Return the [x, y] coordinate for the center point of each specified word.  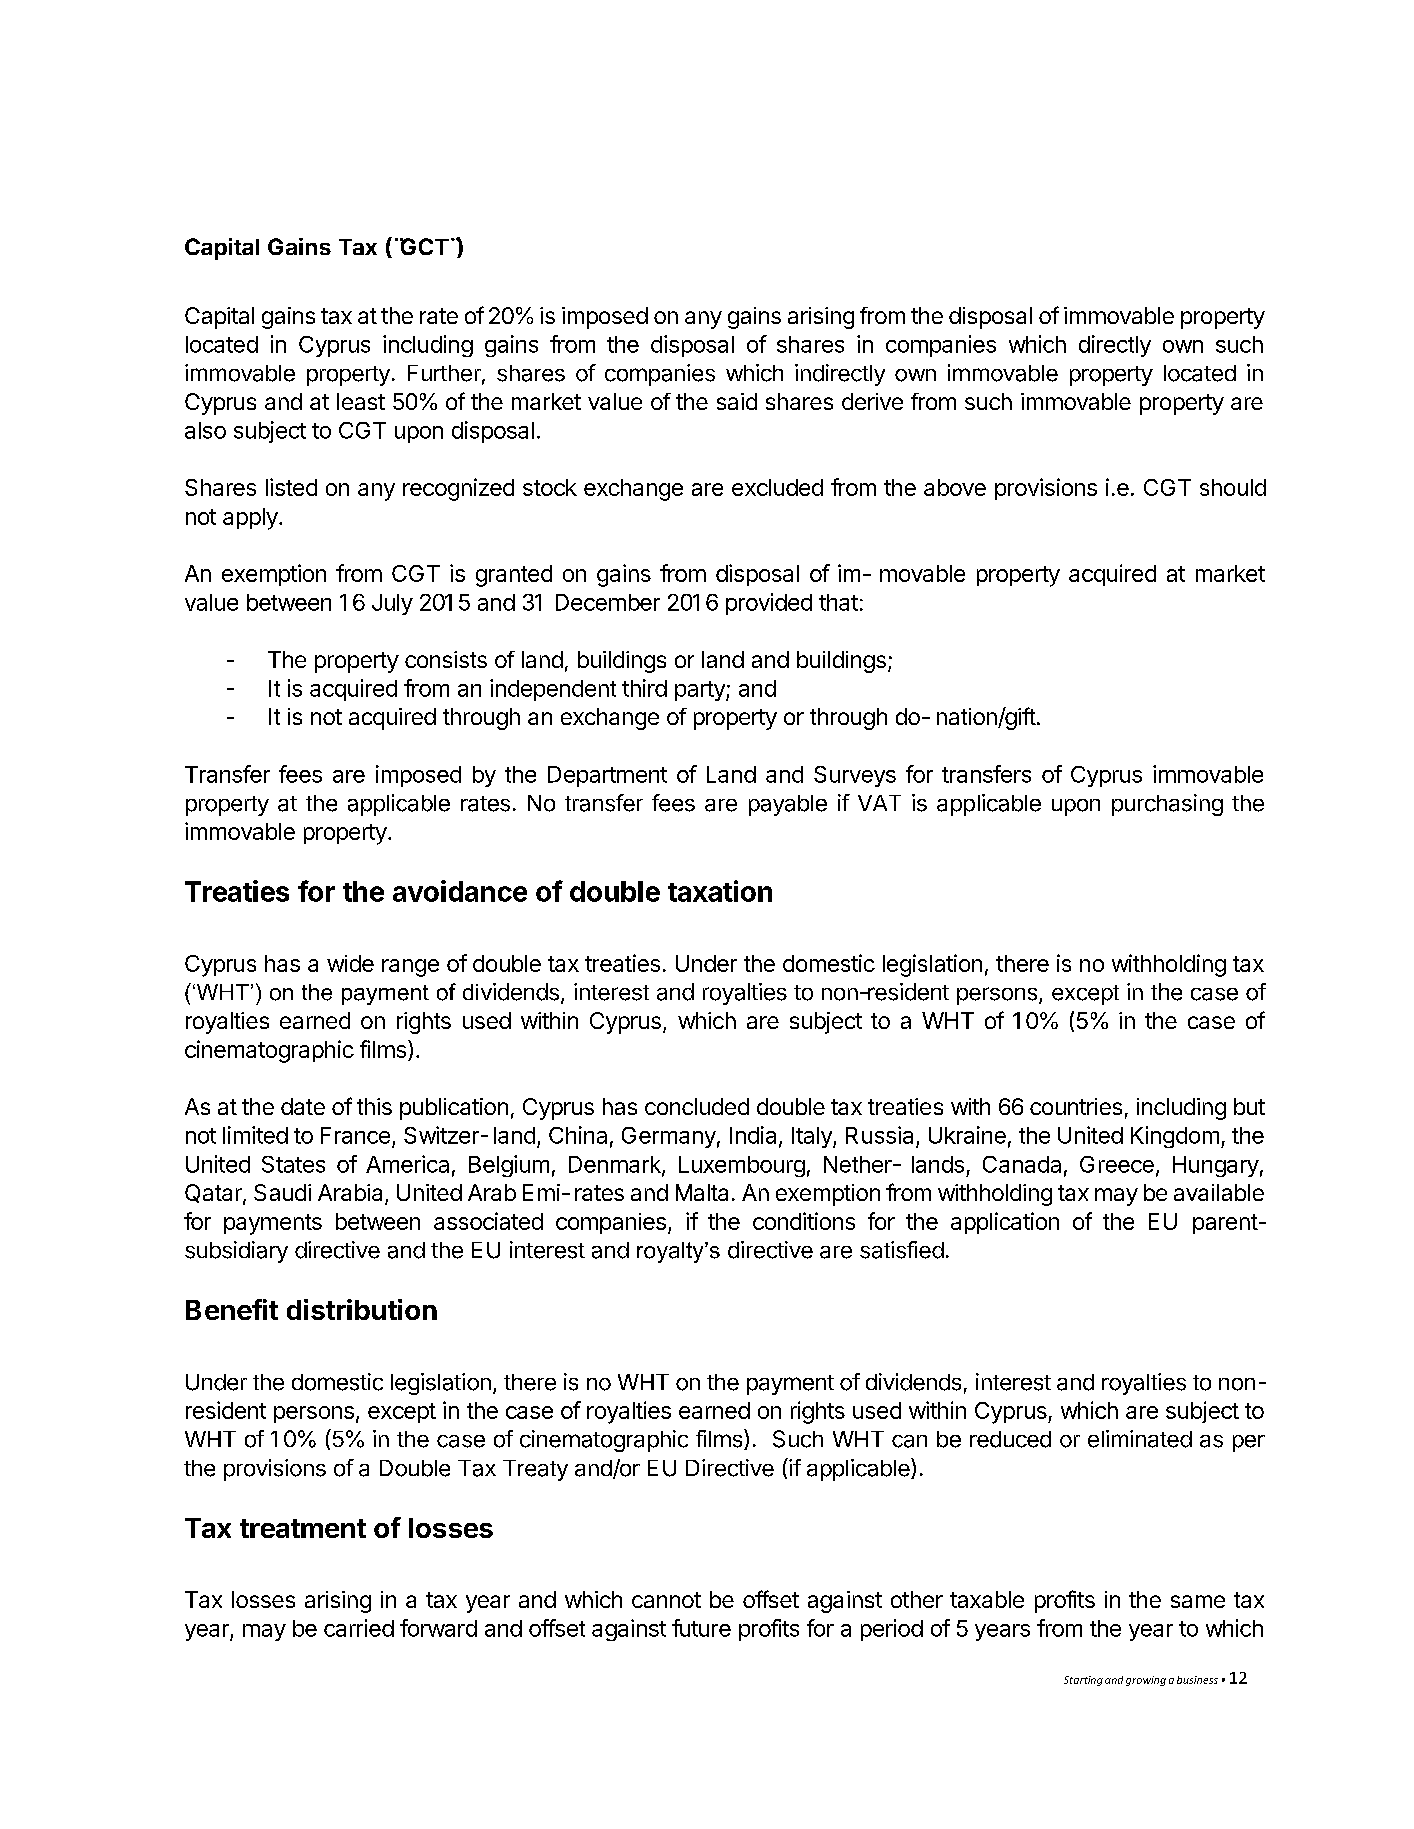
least [361, 401]
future [701, 1628]
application [1005, 1223]
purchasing [1167, 805]
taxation [720, 891]
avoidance [460, 891]
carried [359, 1628]
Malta [702, 1192]
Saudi [282, 1192]
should [1233, 487]
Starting [1083, 1681]
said [737, 401]
